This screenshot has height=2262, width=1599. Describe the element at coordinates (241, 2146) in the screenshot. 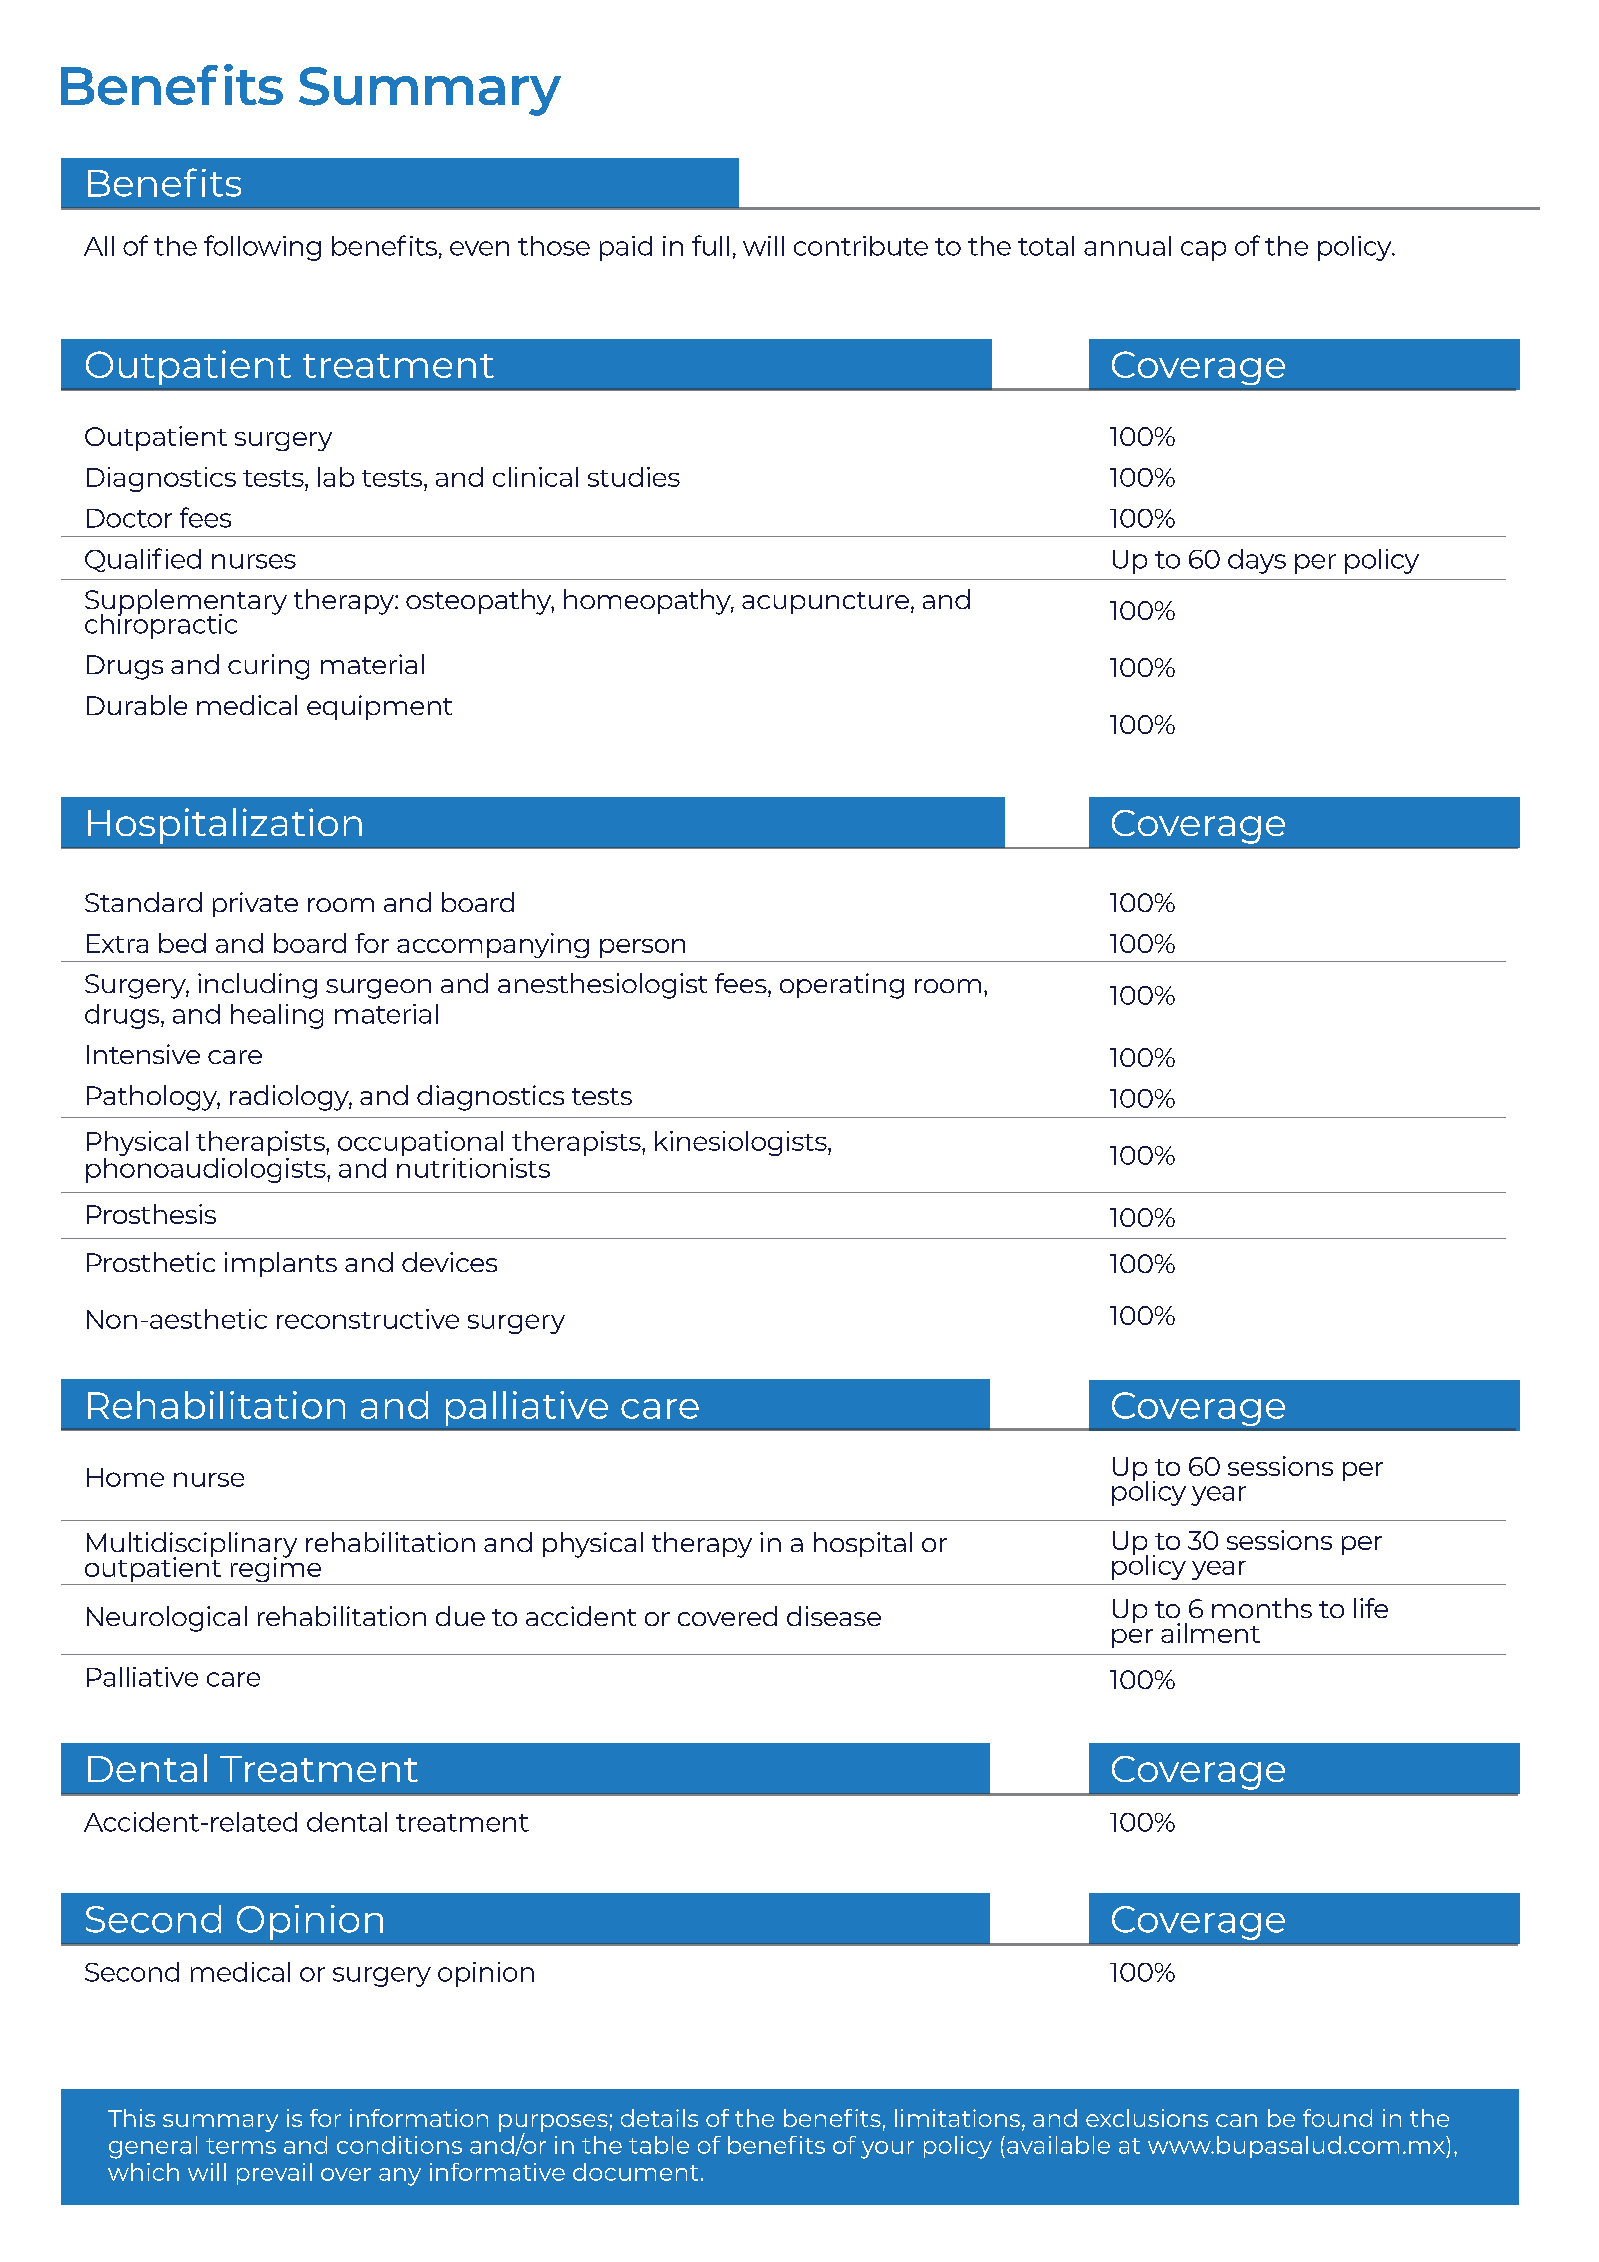

I see `terms` at that location.
